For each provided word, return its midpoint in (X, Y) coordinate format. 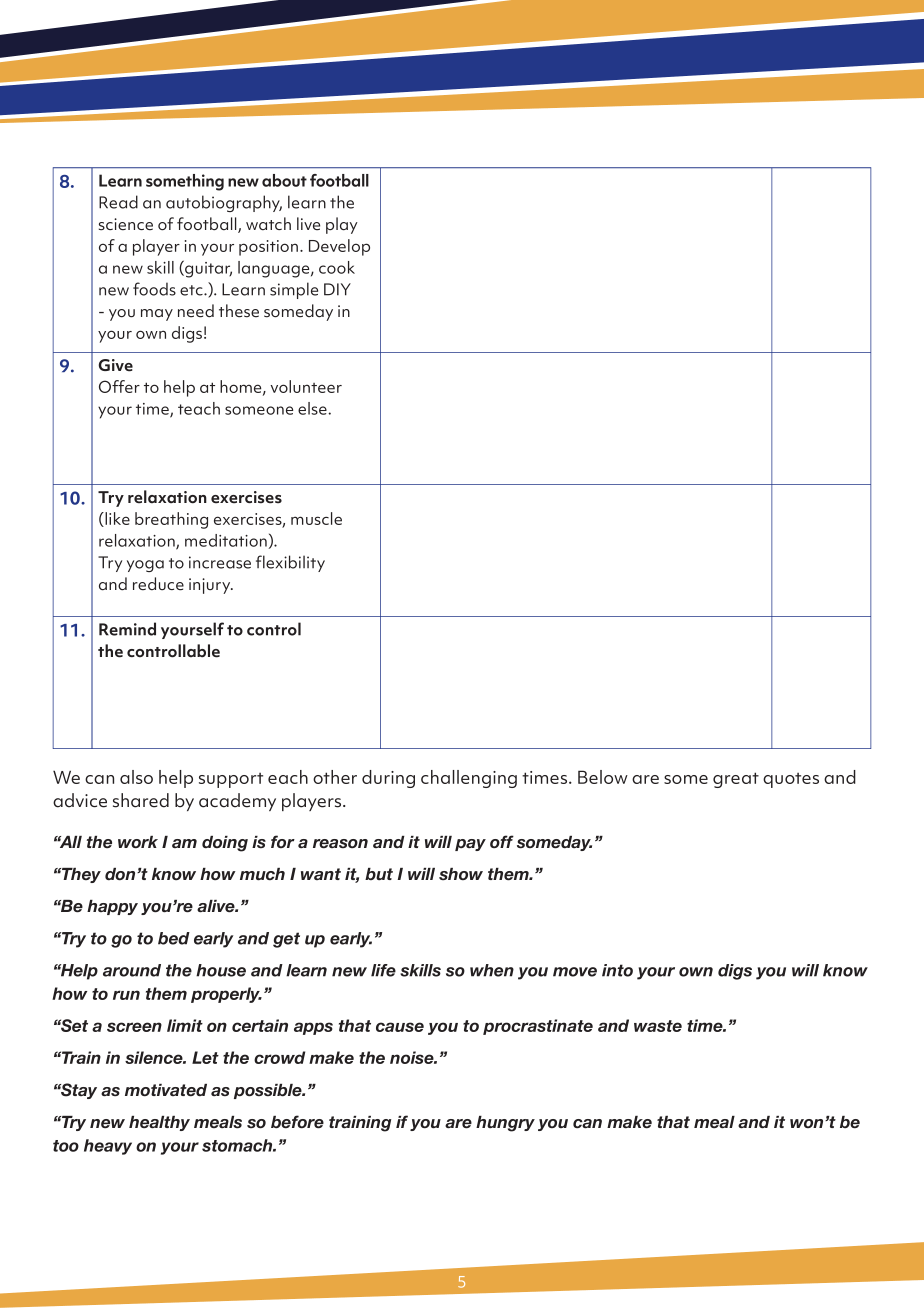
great (736, 780)
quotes (791, 780)
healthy (159, 1123)
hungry (505, 1124)
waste (658, 1026)
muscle (316, 518)
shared (141, 800)
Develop (339, 247)
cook (337, 267)
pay (470, 845)
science (126, 224)
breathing (171, 520)
